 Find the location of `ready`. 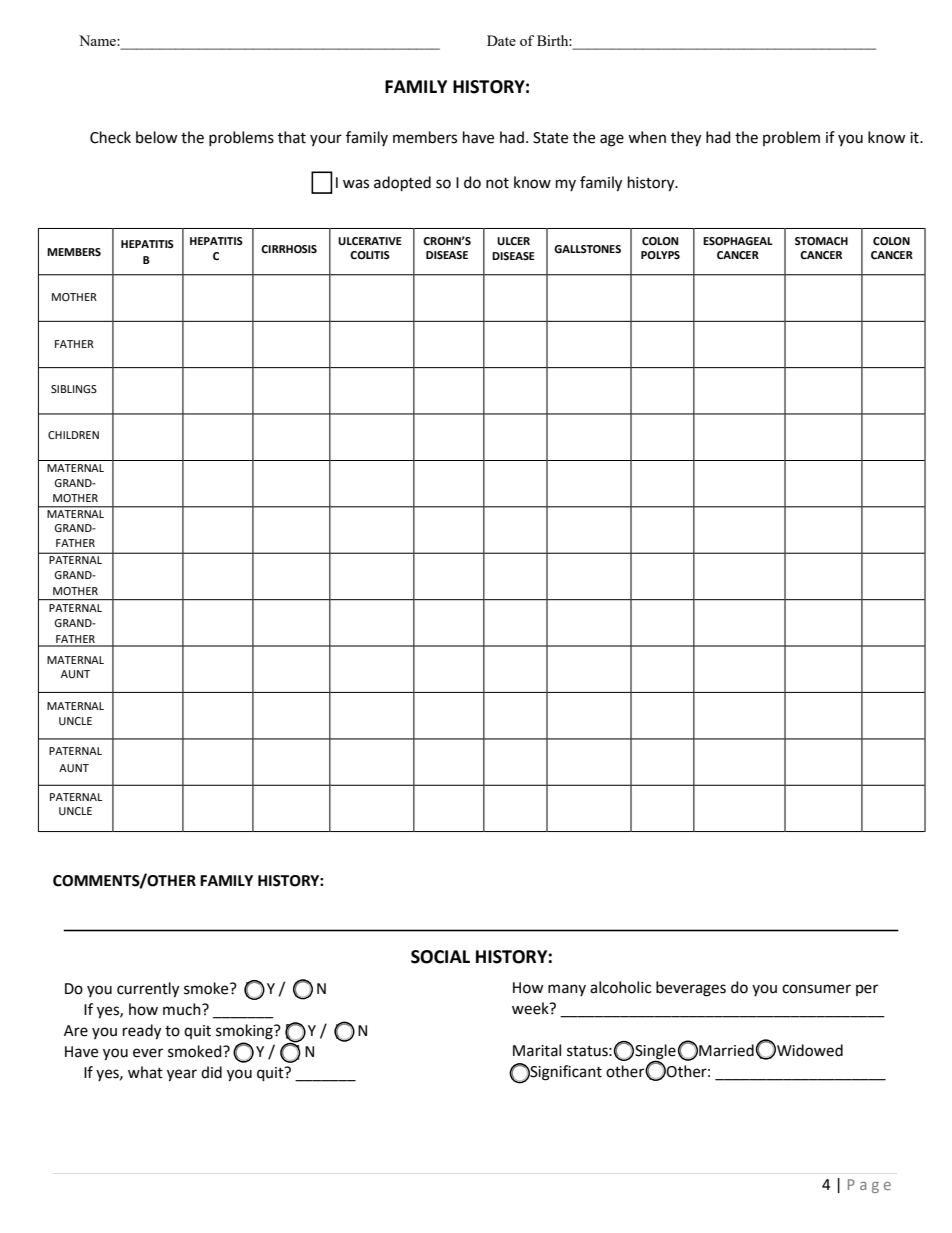

ready is located at coordinates (142, 1032).
